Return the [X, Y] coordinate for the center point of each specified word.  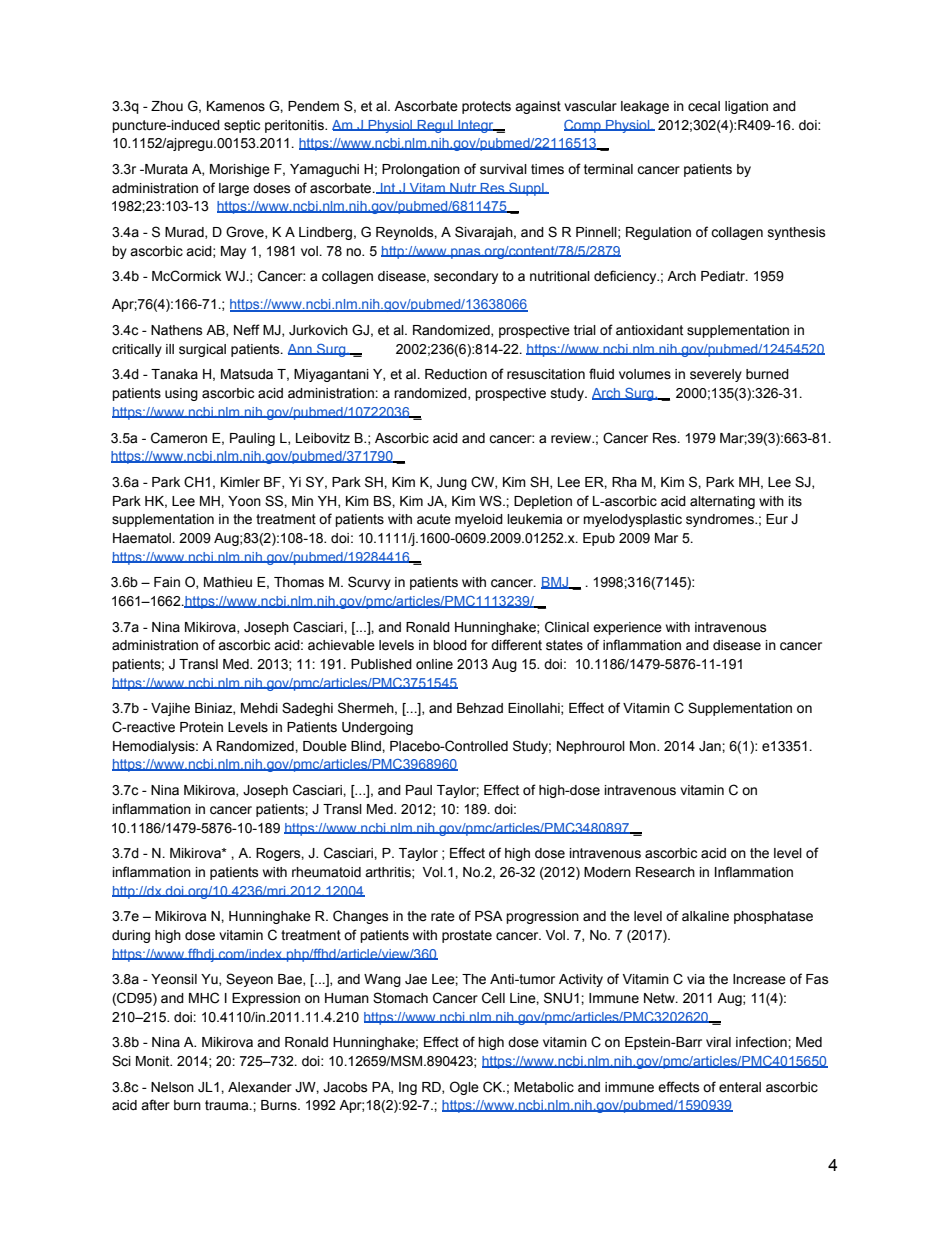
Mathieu [228, 582]
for [479, 645]
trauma [228, 1105]
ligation [746, 107]
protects [486, 107]
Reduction [456, 374]
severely [716, 375]
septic [242, 126]
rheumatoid [326, 872]
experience [627, 628]
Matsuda [247, 374]
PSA [489, 916]
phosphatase [773, 917]
